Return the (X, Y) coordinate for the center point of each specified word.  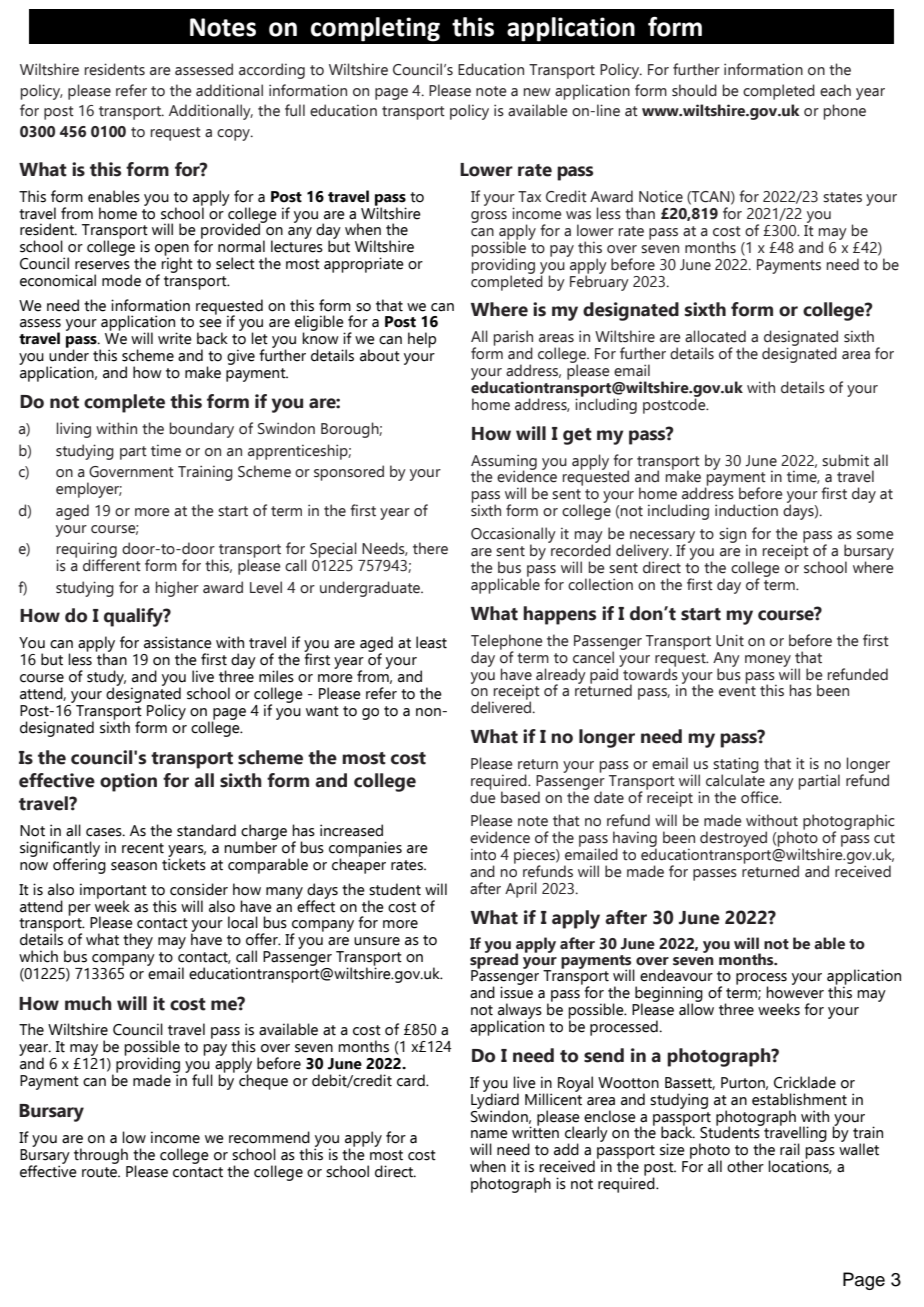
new (537, 92)
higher (177, 589)
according (272, 71)
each (835, 90)
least (431, 642)
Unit (730, 640)
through (101, 1156)
